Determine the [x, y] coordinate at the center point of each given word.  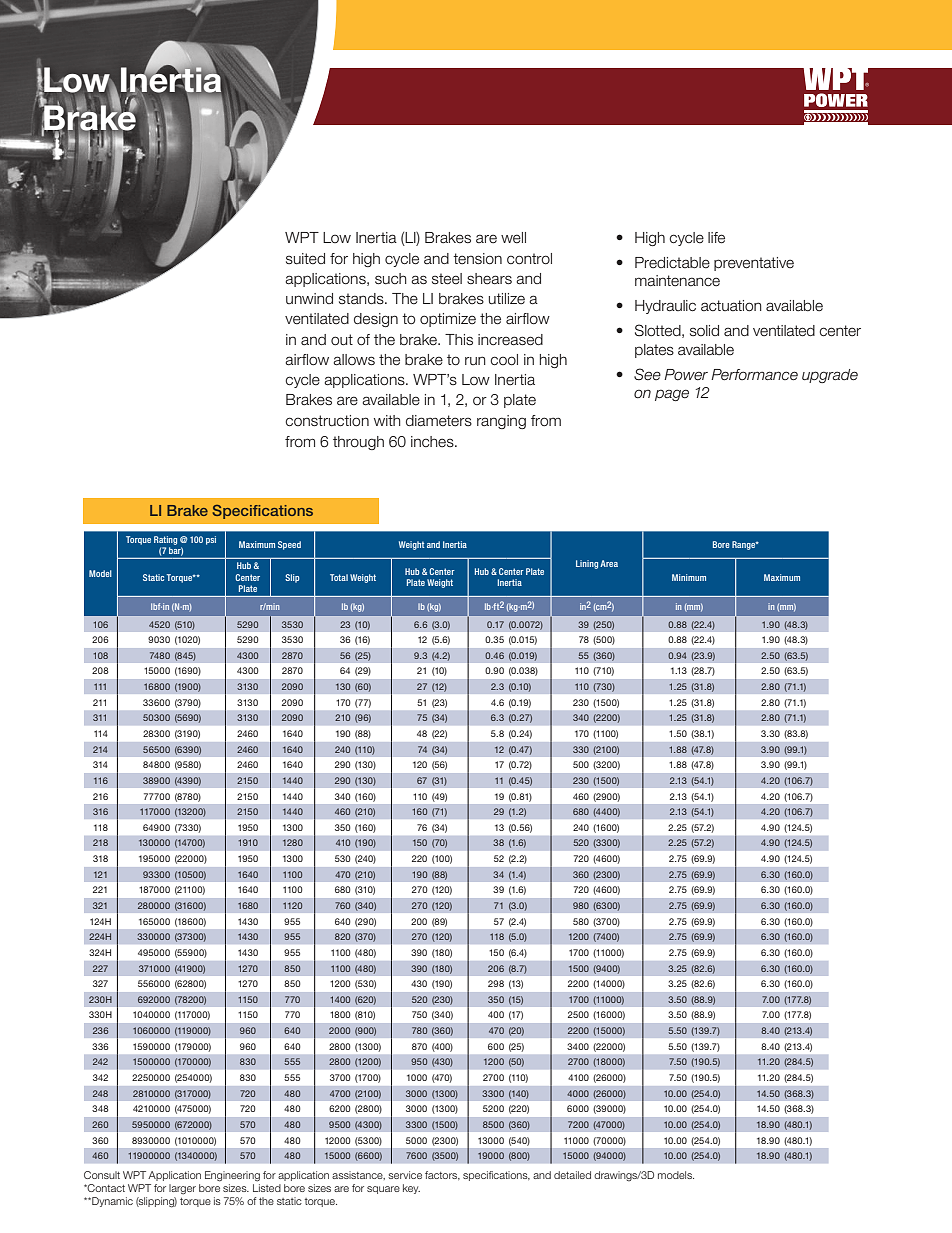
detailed [572, 1175]
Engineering [232, 1176]
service [405, 1175]
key [411, 1189]
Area [609, 563]
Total [339, 577]
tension [477, 259]
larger [182, 1189]
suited [305, 259]
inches [433, 442]
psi [211, 540]
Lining [587, 564]
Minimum [689, 577]
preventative [754, 264]
